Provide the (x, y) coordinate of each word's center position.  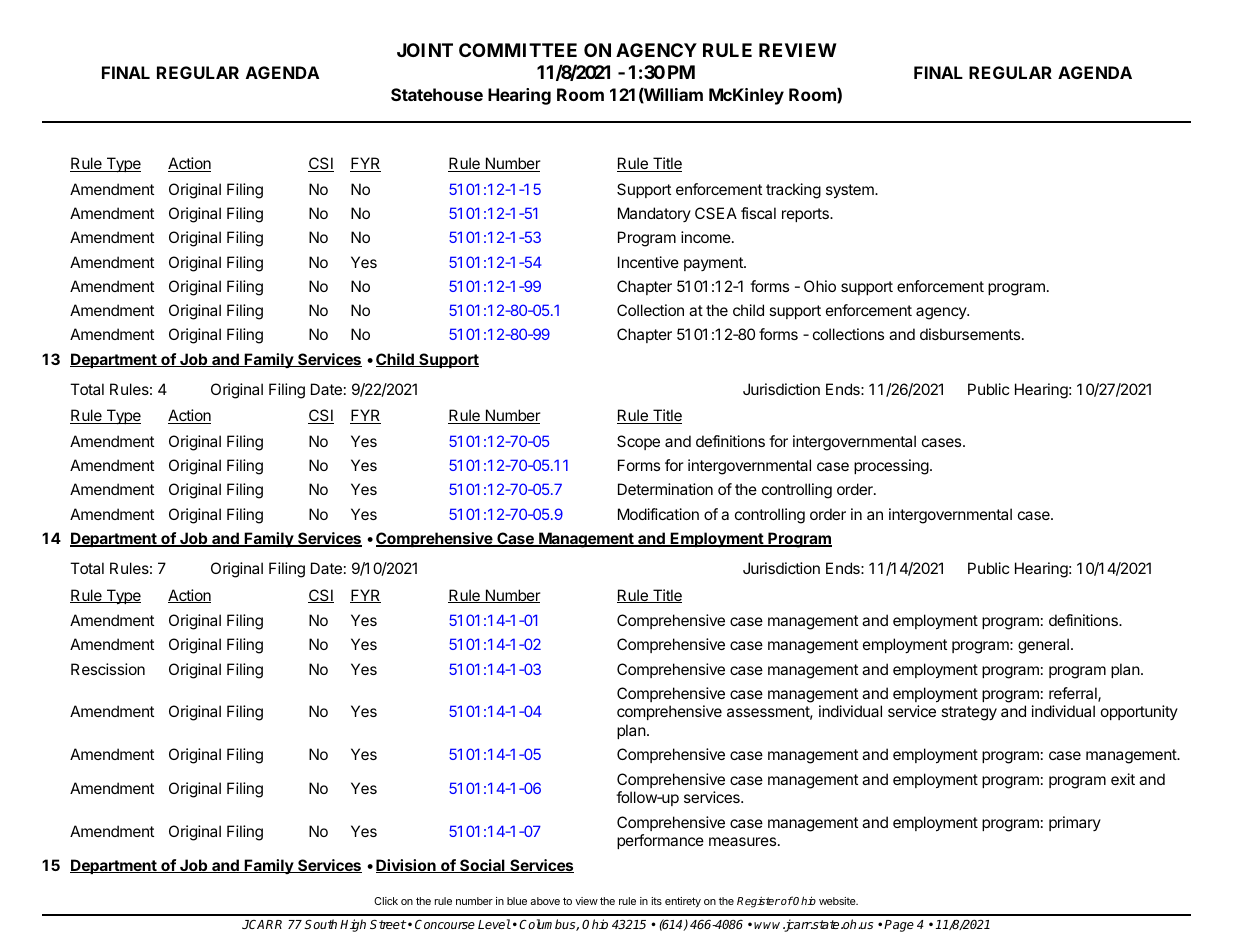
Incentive (648, 262)
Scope (638, 442)
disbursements (970, 334)
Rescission (108, 669)
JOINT (425, 50)
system (851, 191)
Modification (658, 514)
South (320, 924)
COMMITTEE (518, 50)
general (1043, 646)
